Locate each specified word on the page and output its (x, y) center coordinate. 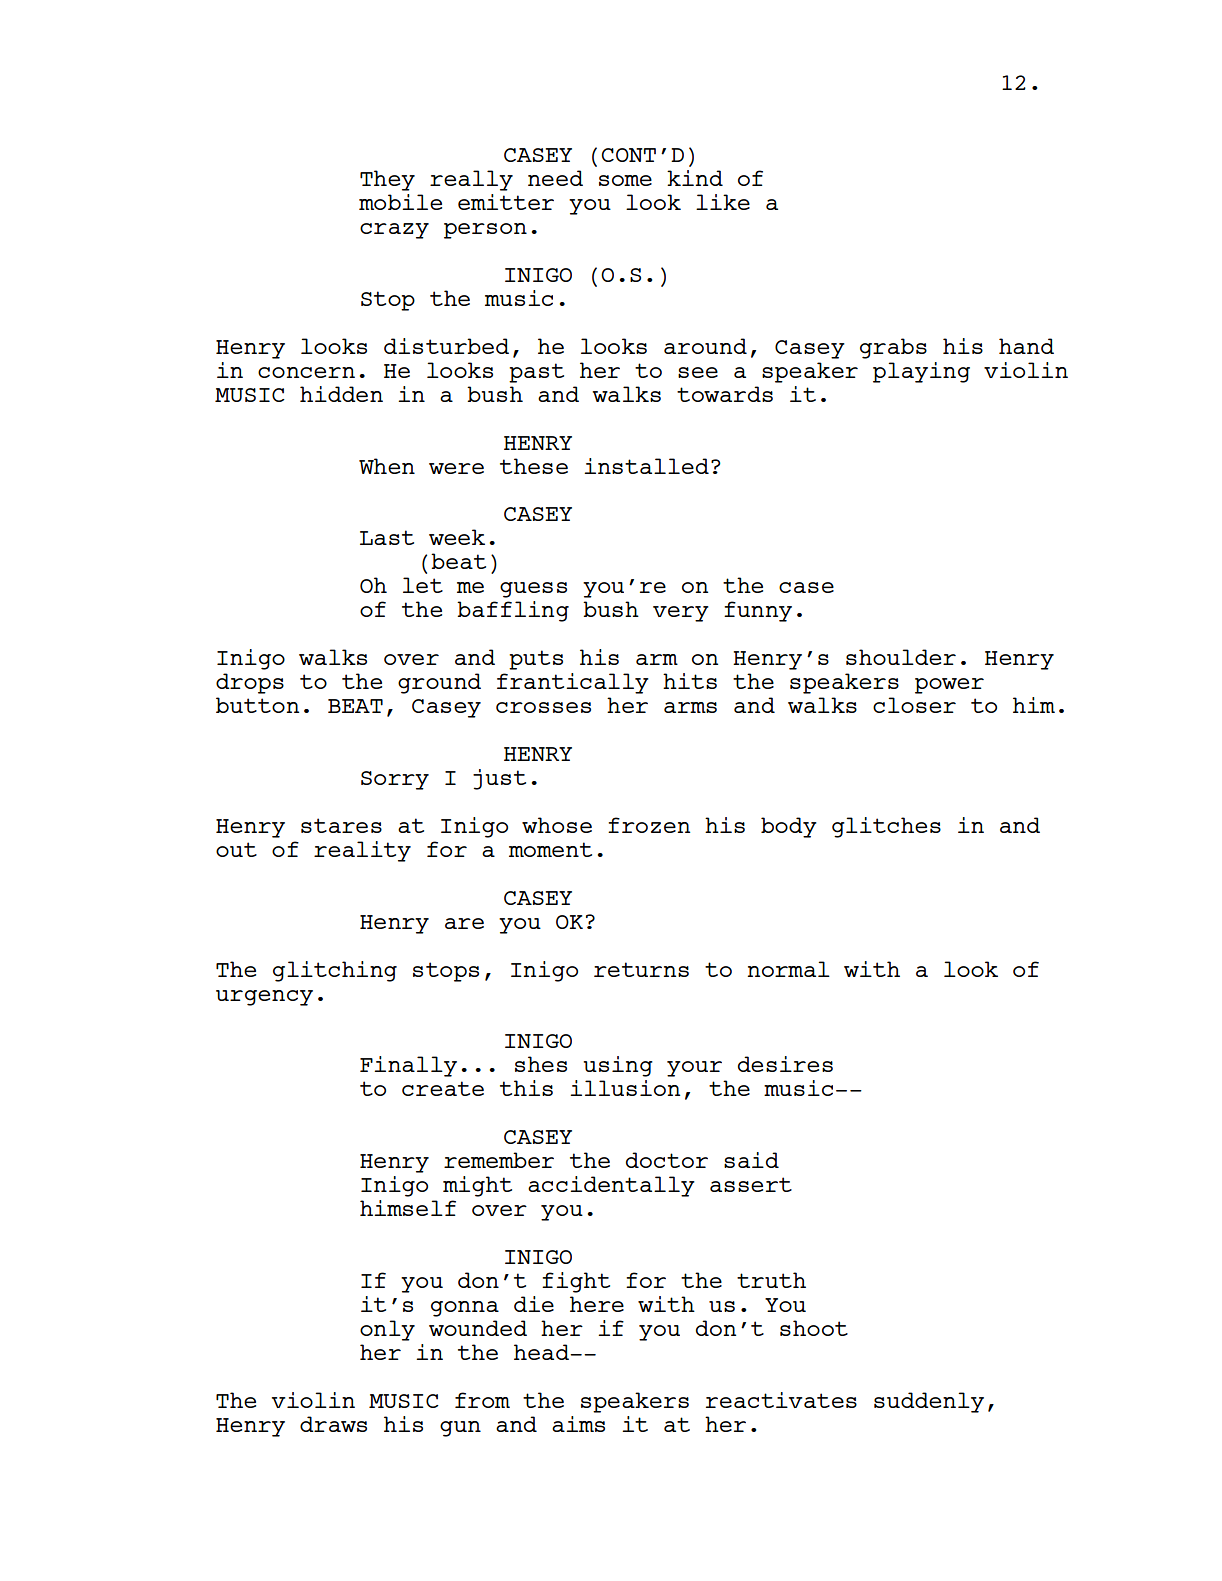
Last (387, 537)
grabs (893, 348)
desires (785, 1064)
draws (333, 1424)
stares (341, 825)
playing (921, 372)
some (625, 180)
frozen (649, 825)
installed (646, 466)
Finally (408, 1066)
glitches (886, 827)
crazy (394, 231)
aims (578, 1424)
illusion (625, 1088)
